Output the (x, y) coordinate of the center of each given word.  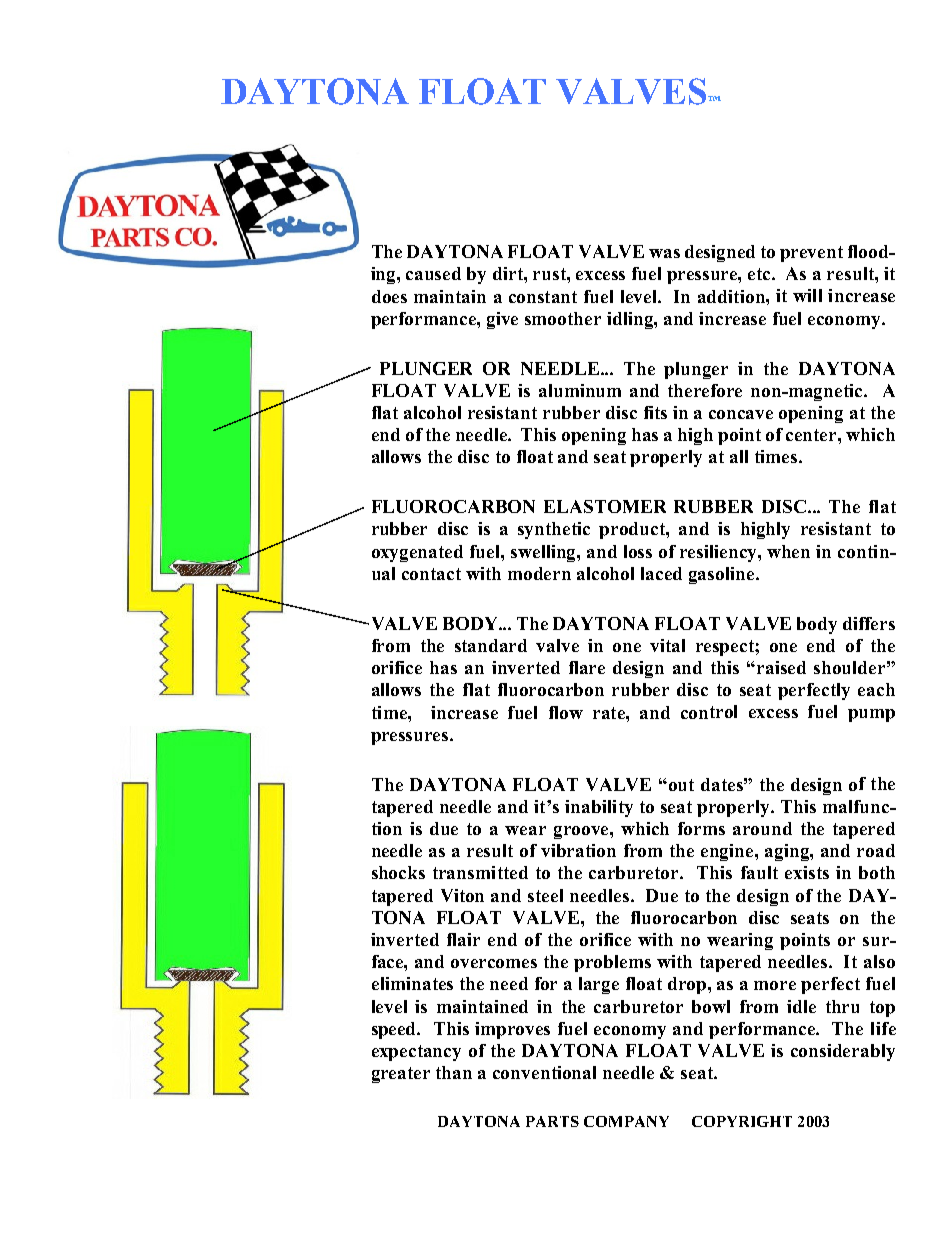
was (664, 253)
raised (781, 667)
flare (587, 667)
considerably (843, 1052)
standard (491, 645)
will (807, 295)
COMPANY (626, 1121)
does (389, 296)
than (454, 1072)
